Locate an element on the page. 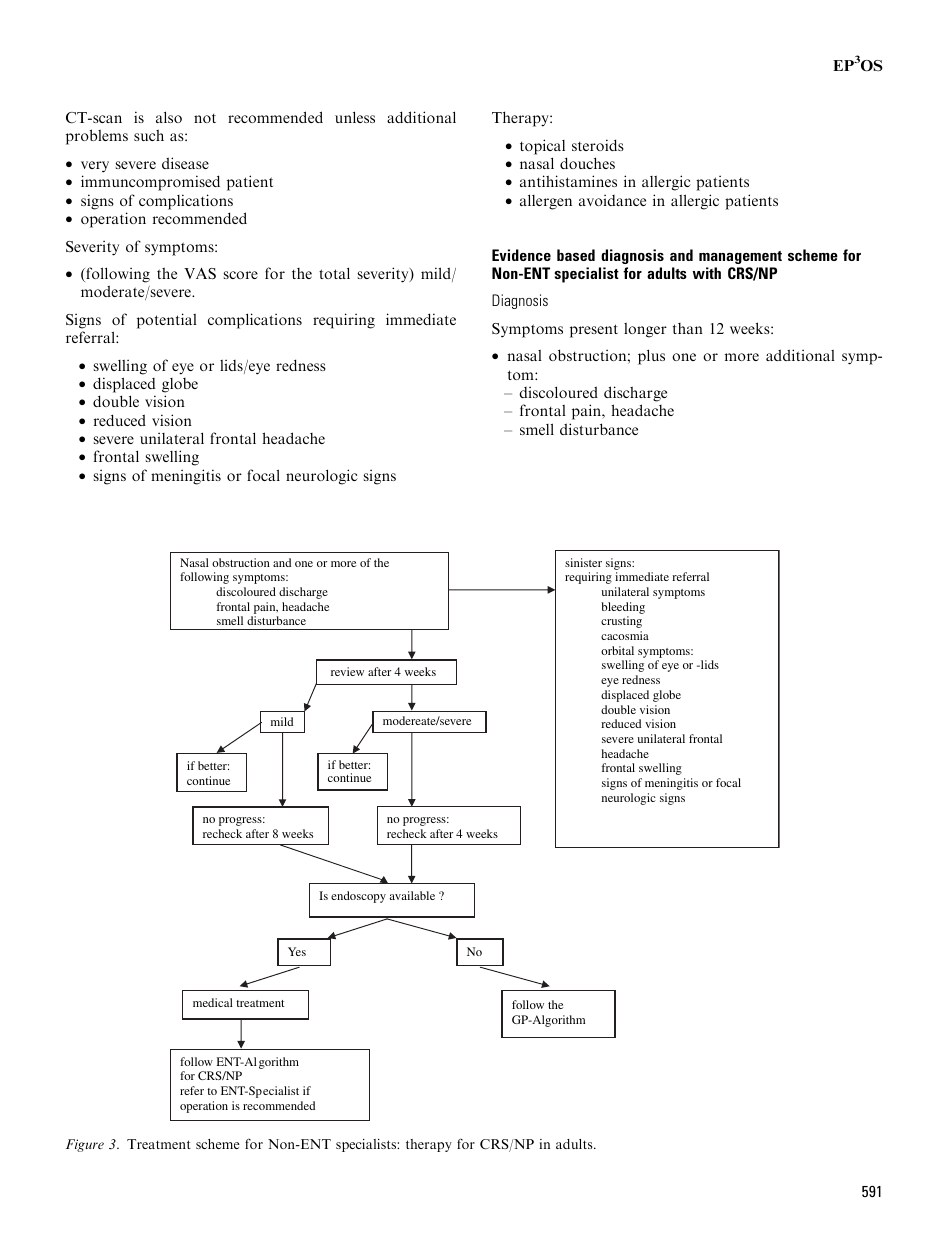 This document has height=1251, width=952. Figure is located at coordinates (85, 1145).
